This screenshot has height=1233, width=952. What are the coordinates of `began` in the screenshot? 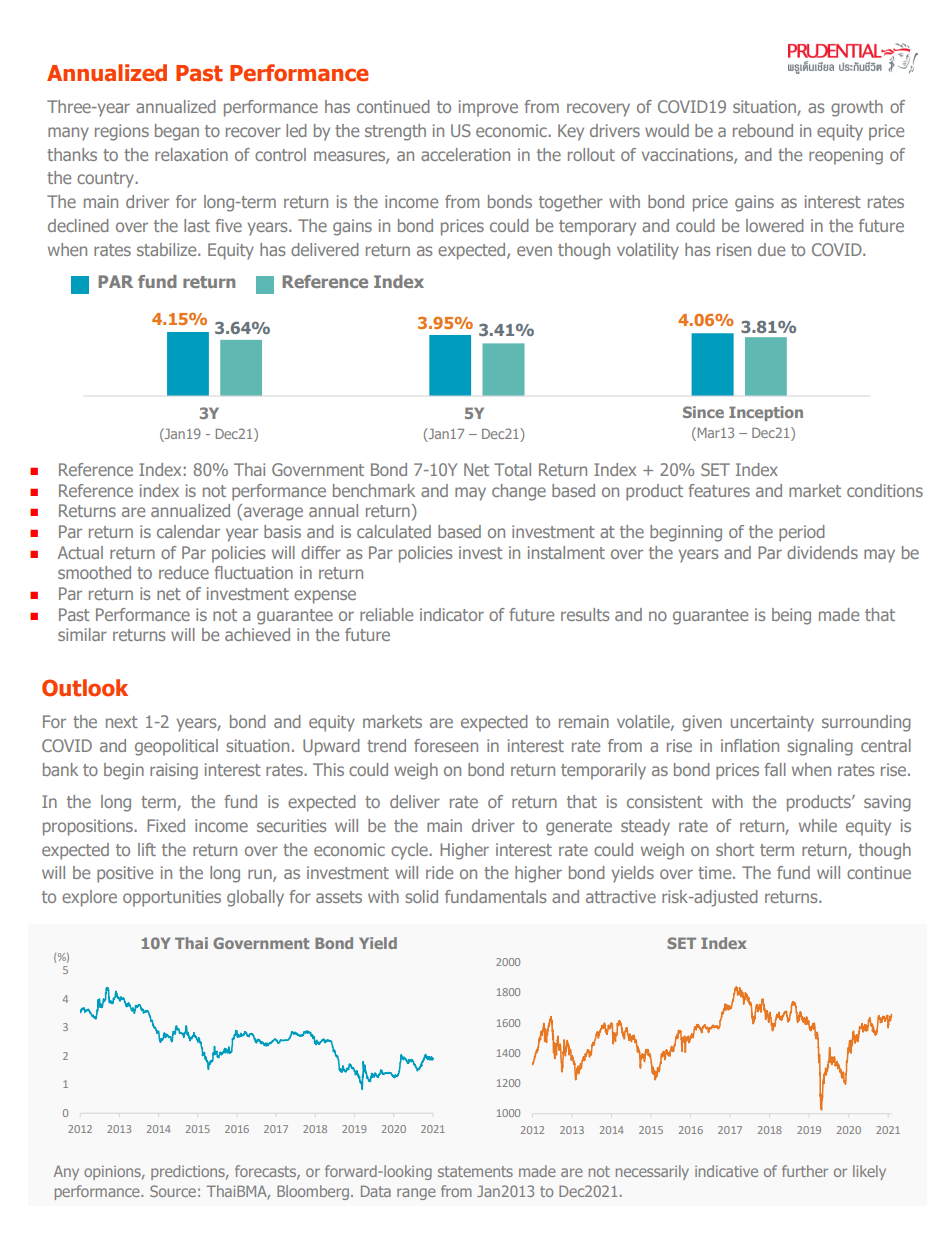 It's located at (177, 132).
